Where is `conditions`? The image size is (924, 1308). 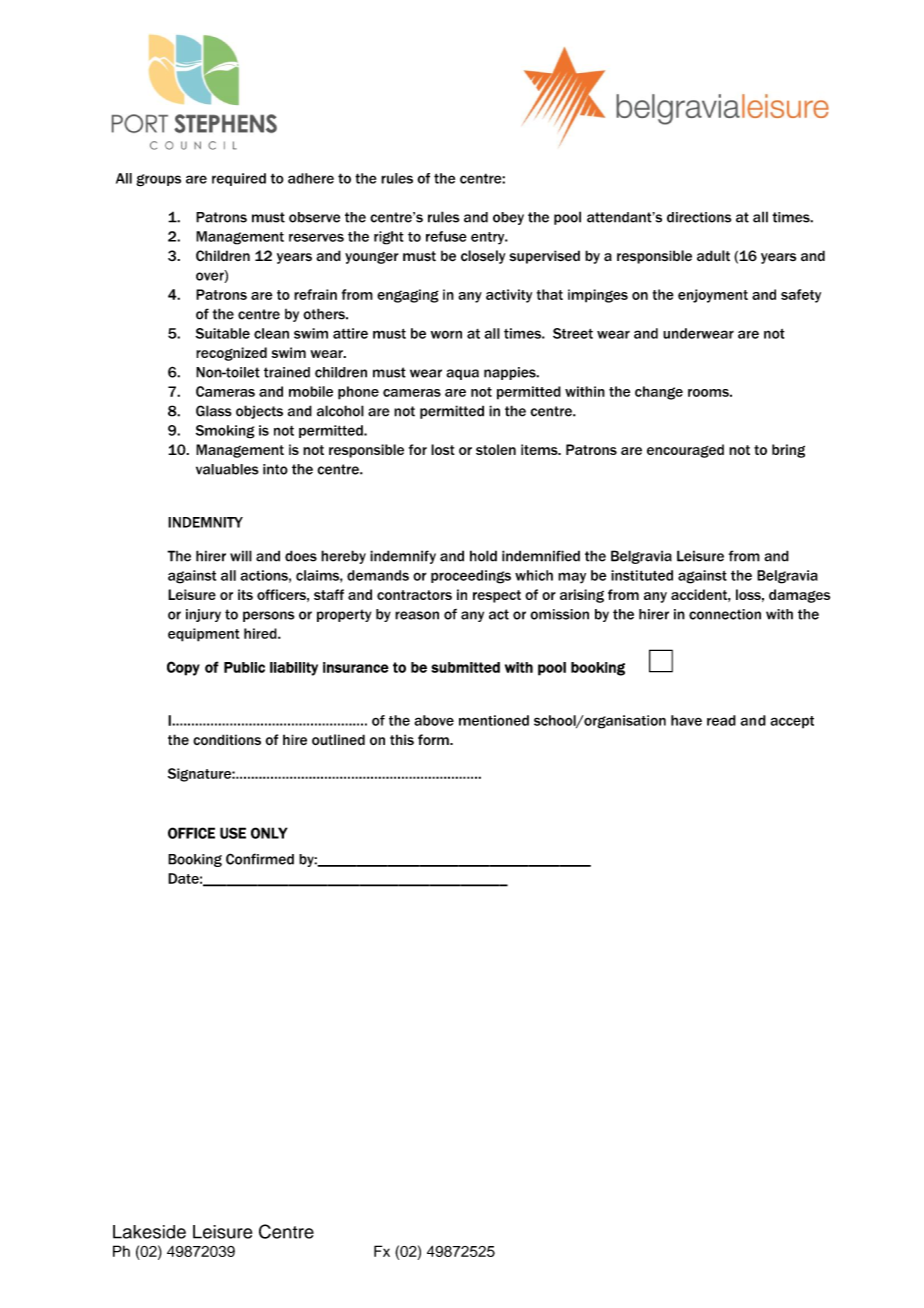
conditions is located at coordinates (227, 739).
